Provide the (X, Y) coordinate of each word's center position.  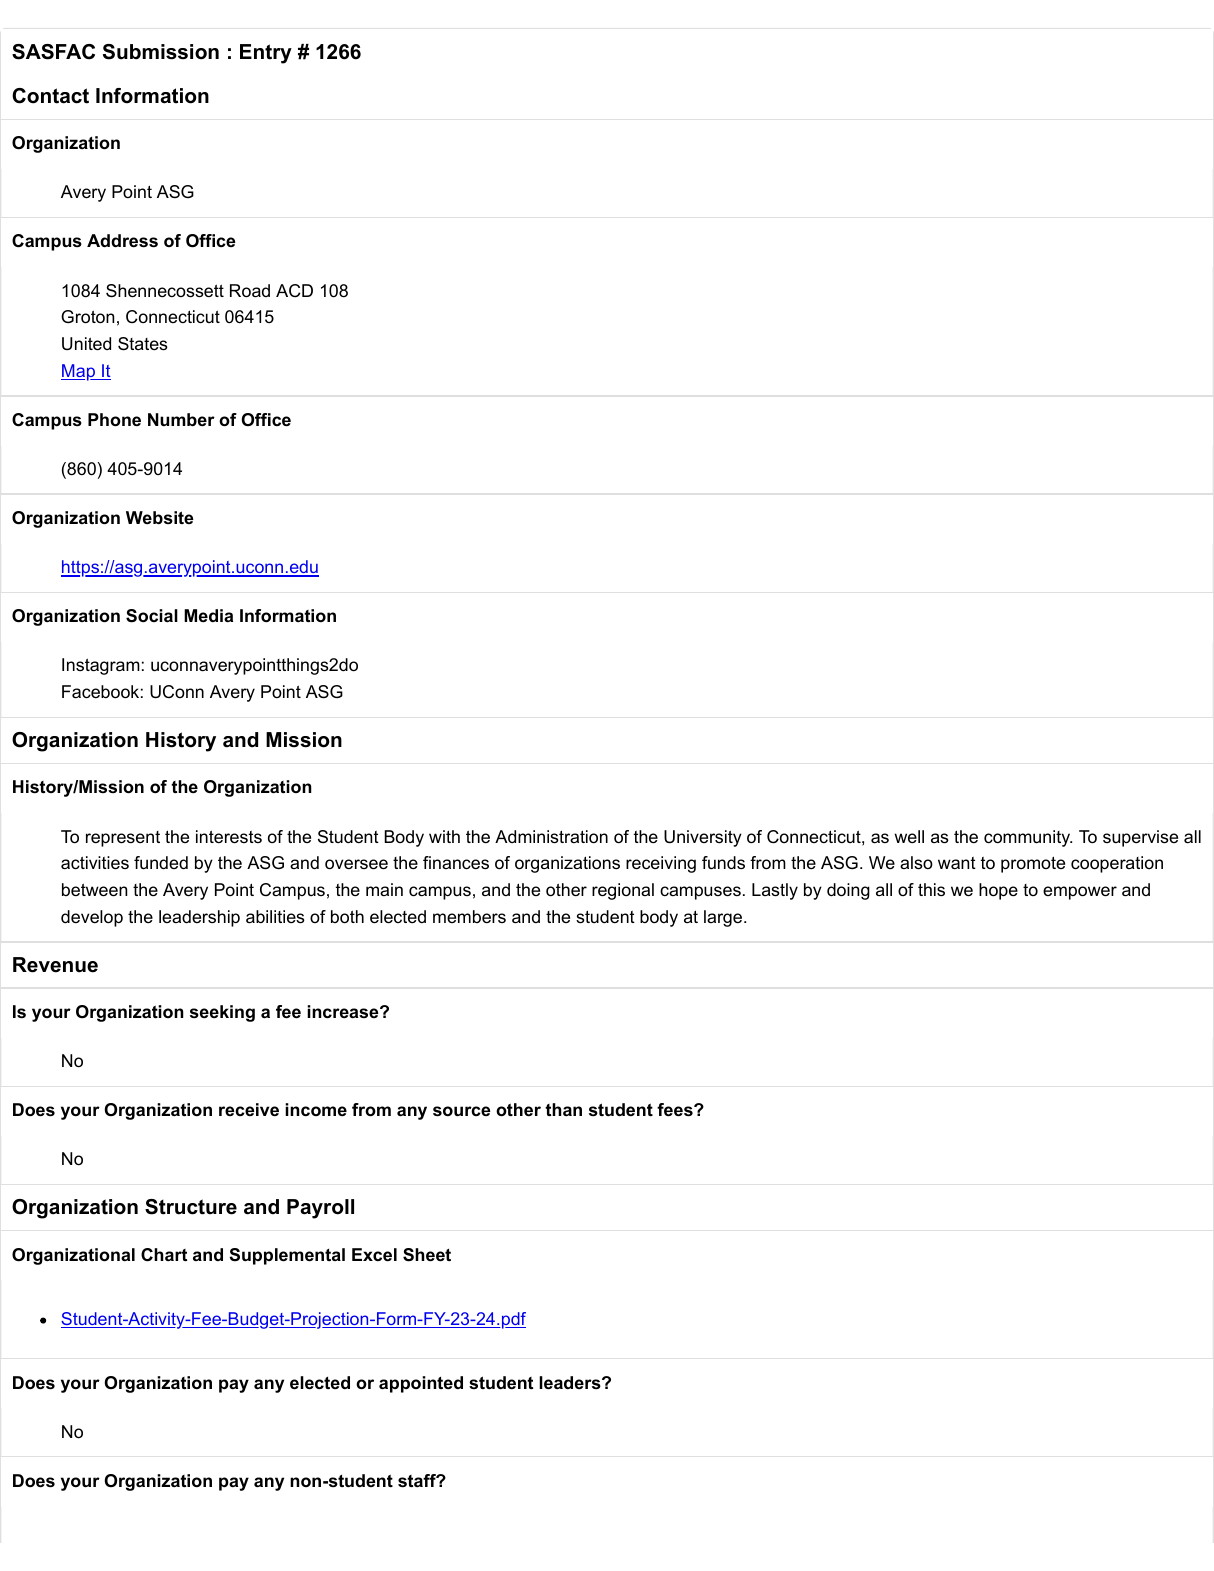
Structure (191, 1207)
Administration (551, 837)
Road (250, 291)
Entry (266, 54)
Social (152, 616)
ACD (294, 291)
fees (675, 1110)
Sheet (427, 1255)
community (1028, 838)
